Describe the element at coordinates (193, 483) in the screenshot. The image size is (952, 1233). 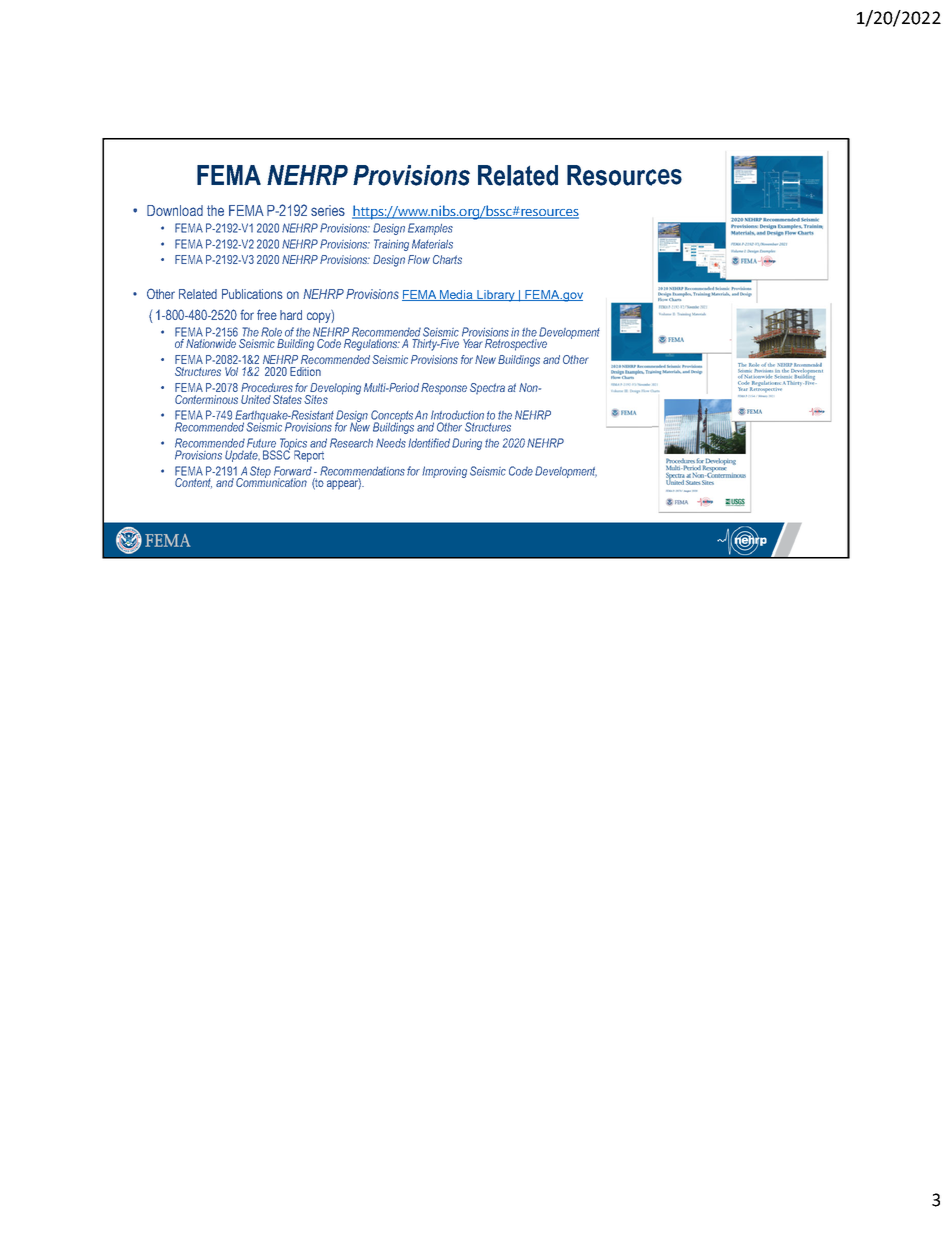
I see `Content` at that location.
